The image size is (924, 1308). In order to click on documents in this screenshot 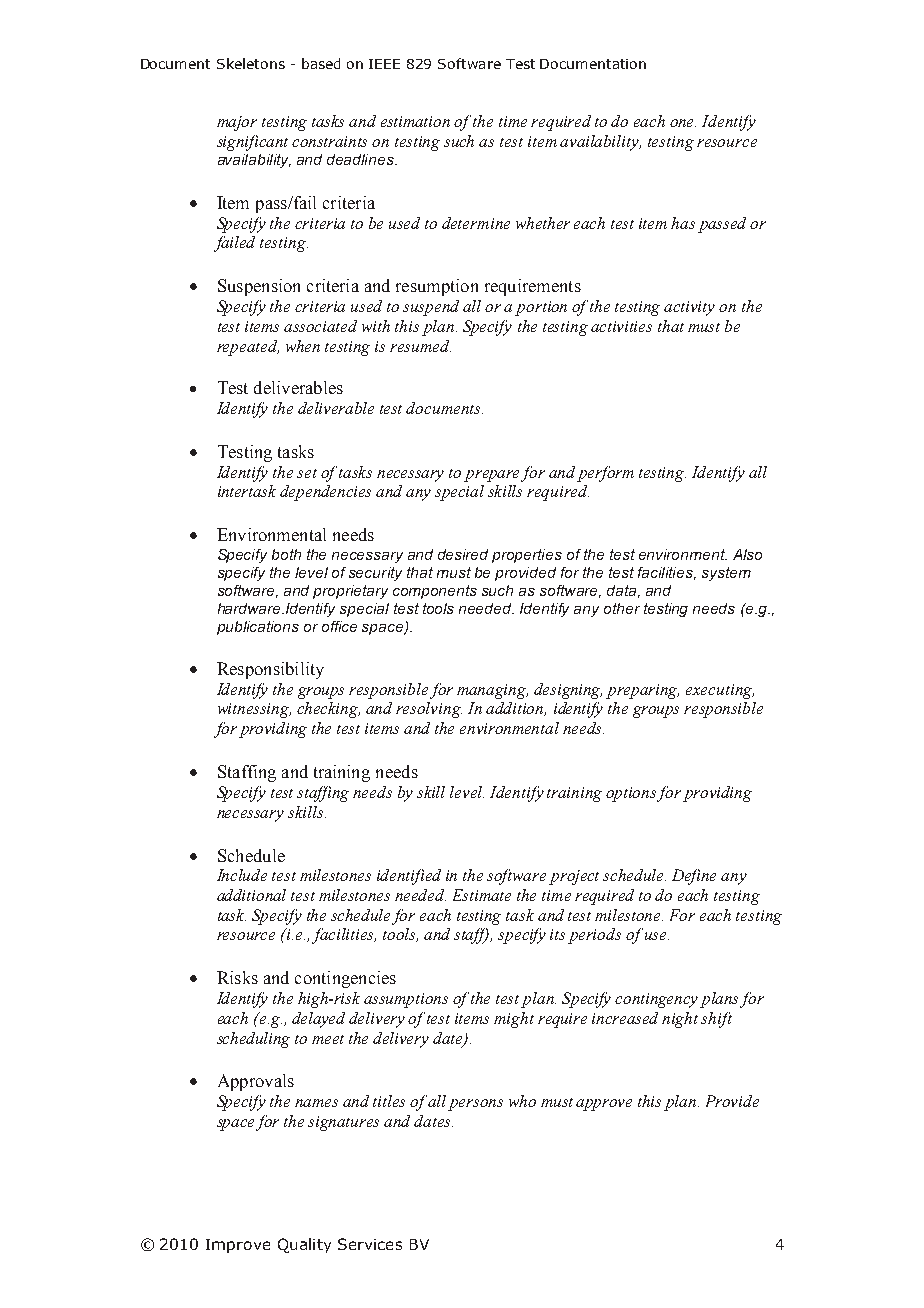, I will do `click(444, 408)`.
